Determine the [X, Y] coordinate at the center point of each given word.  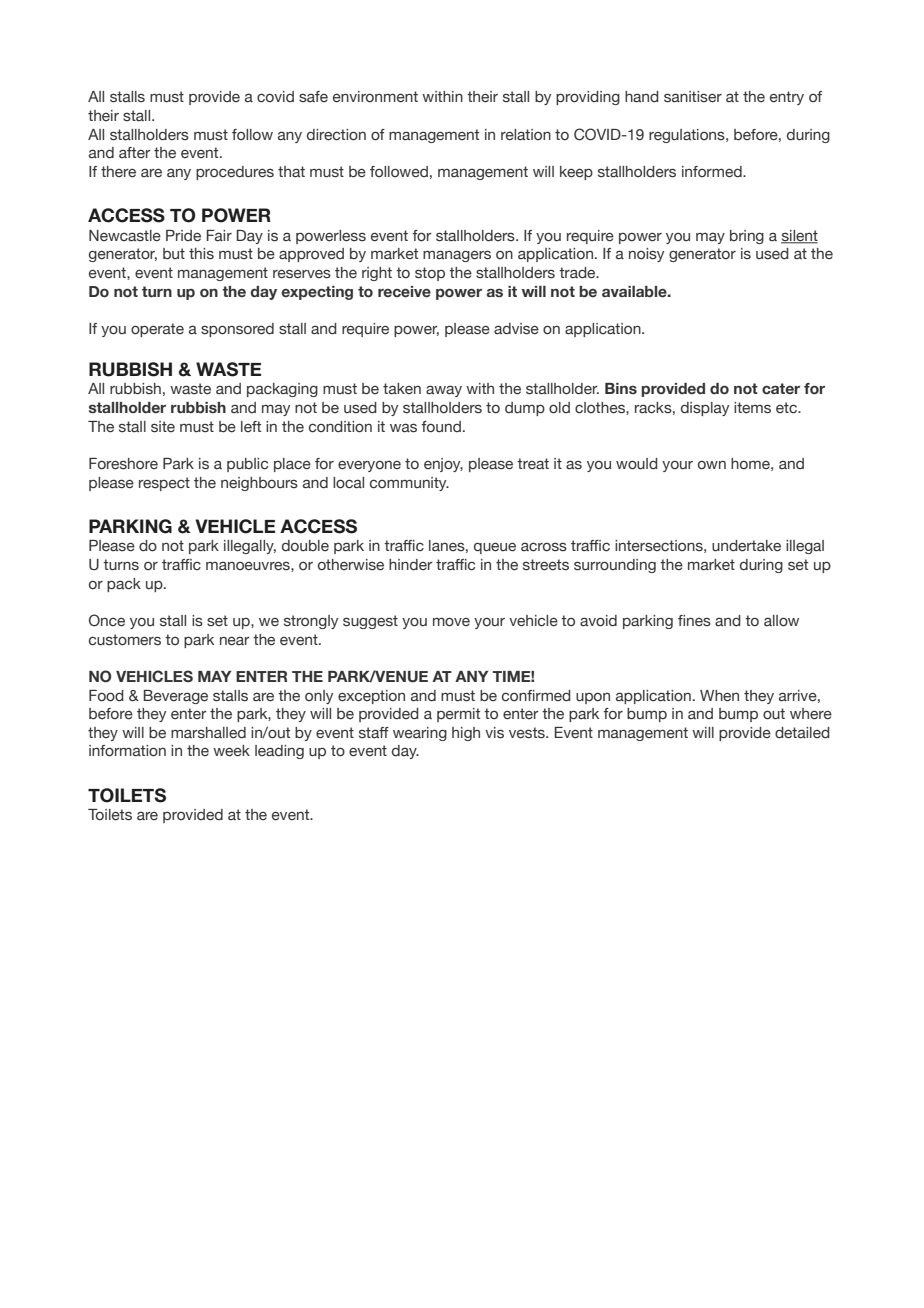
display [705, 409]
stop [430, 274]
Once [107, 620]
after [135, 152]
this [201, 254]
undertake [746, 546]
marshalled [208, 733]
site [163, 427]
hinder [411, 565]
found [441, 427]
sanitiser [693, 97]
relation [526, 135]
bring [747, 237]
